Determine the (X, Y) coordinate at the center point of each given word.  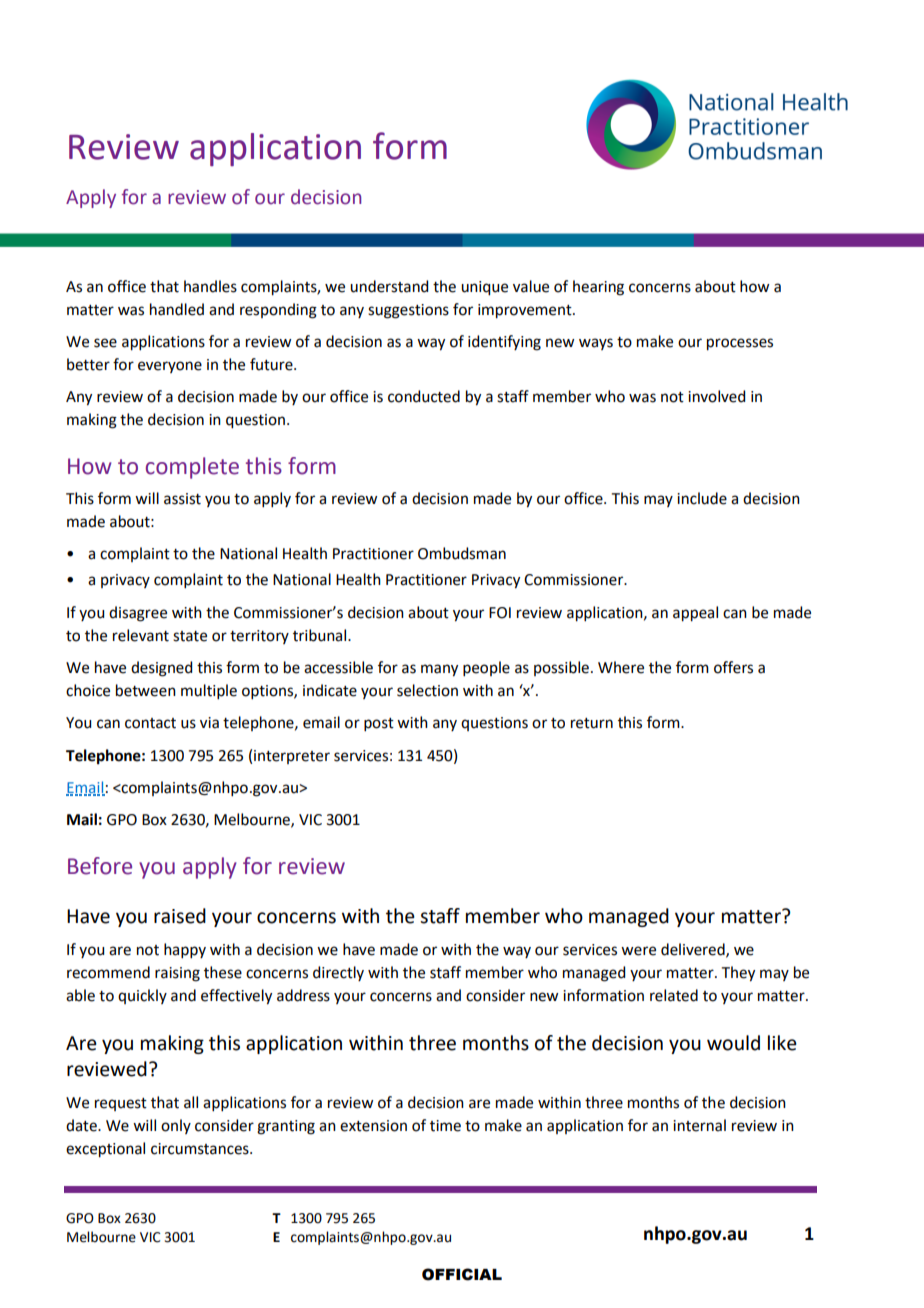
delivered (694, 950)
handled (177, 309)
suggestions (408, 311)
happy (185, 950)
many (439, 670)
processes (740, 344)
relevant (141, 635)
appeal (695, 614)
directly (338, 973)
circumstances (201, 1149)
